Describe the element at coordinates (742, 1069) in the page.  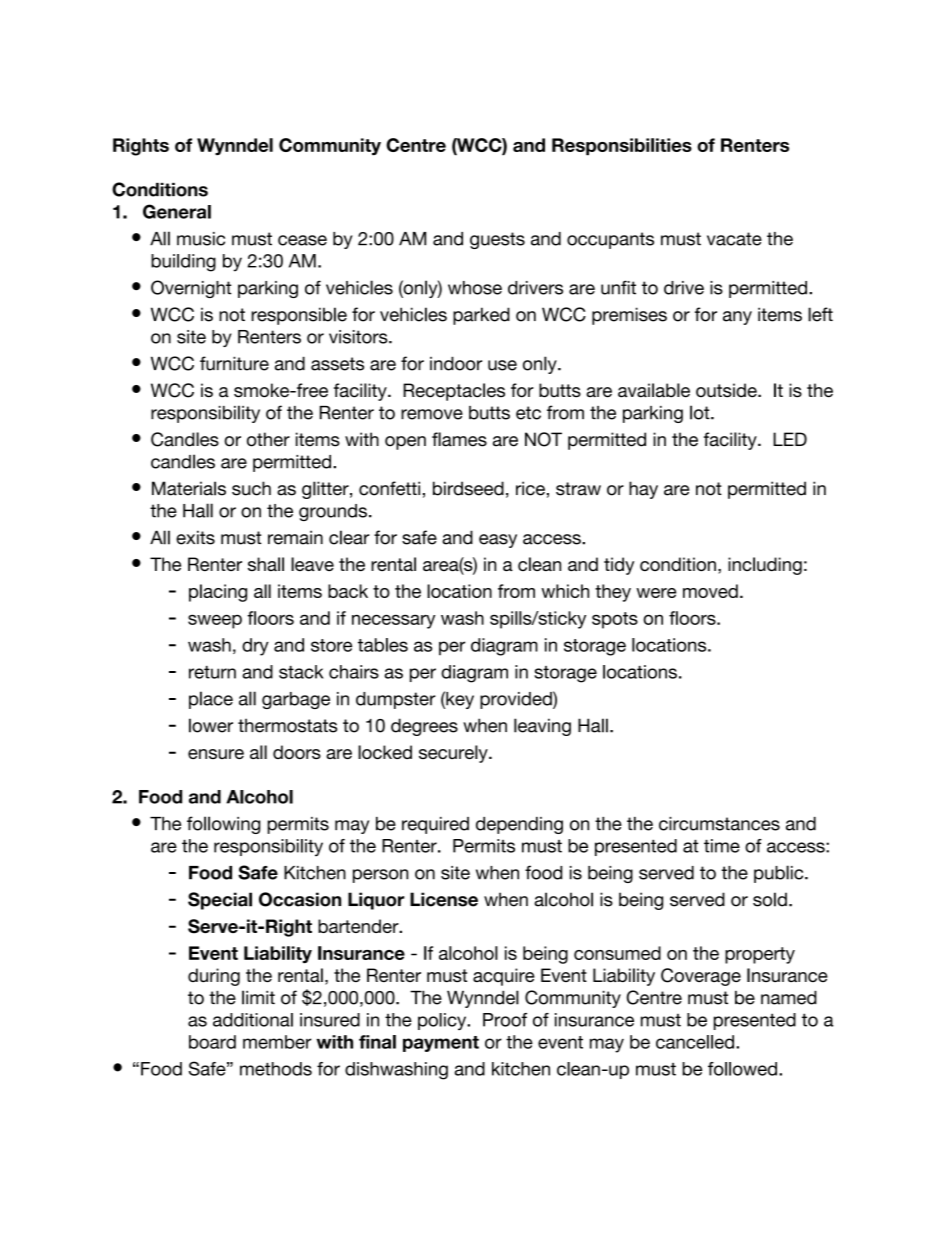
I see `followed` at that location.
